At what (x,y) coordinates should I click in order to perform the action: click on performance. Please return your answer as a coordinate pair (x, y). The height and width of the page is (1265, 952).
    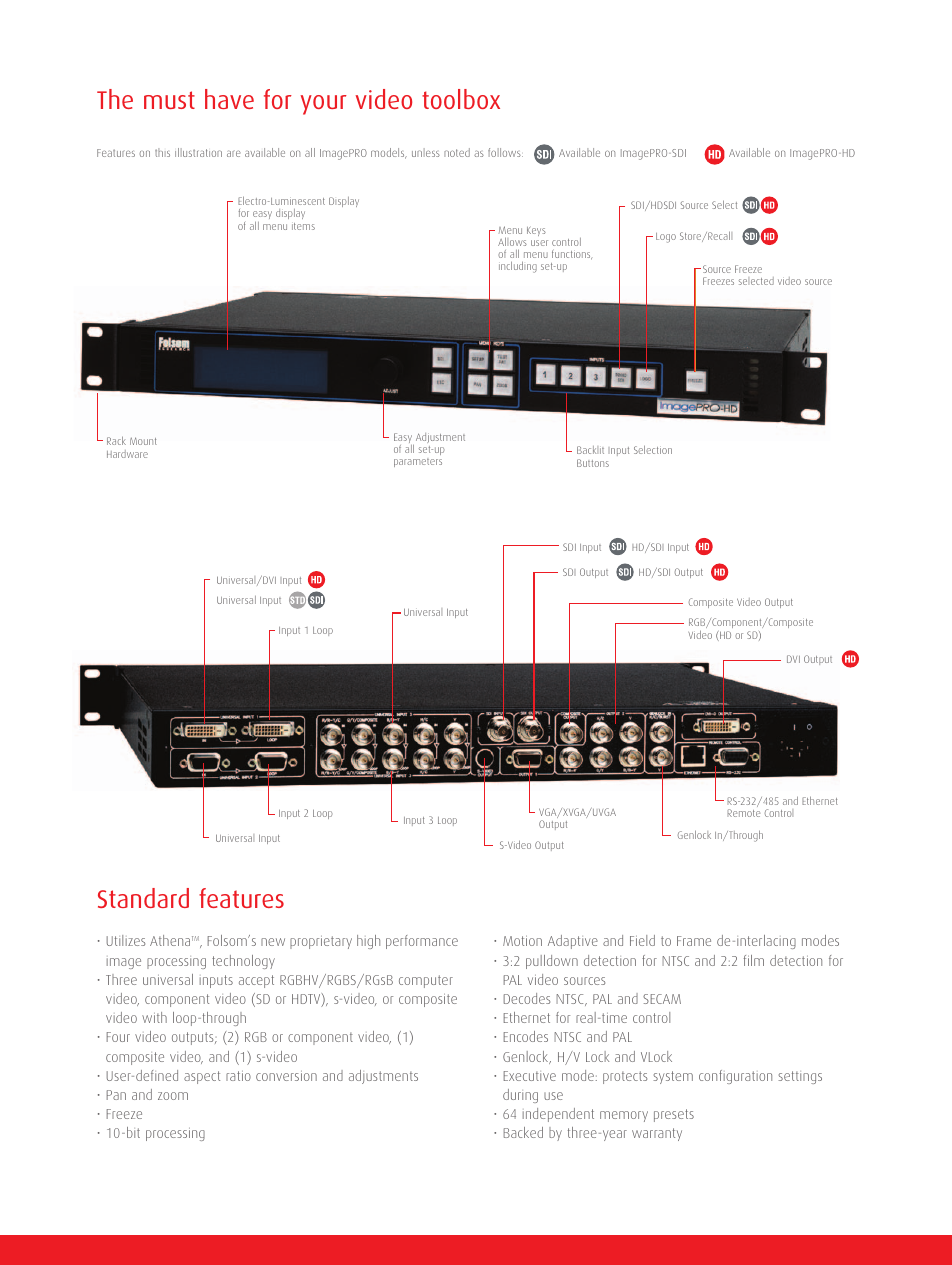
    Looking at the image, I should click on (422, 942).
